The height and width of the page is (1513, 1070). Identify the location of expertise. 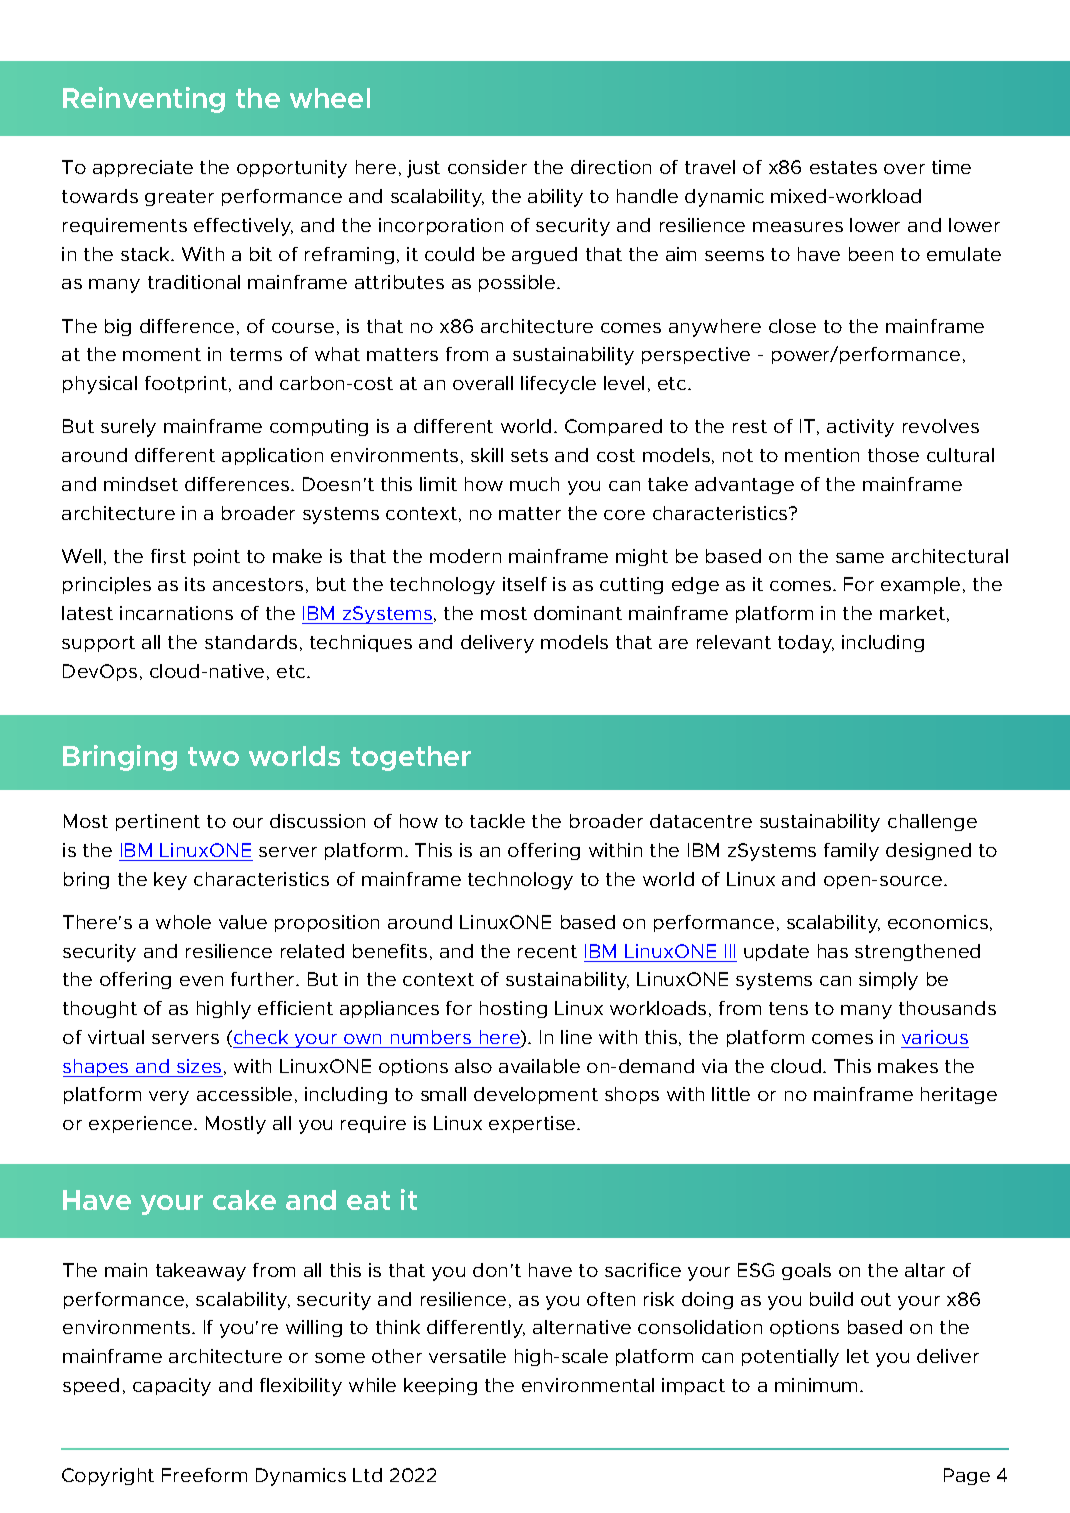
(533, 1124).
